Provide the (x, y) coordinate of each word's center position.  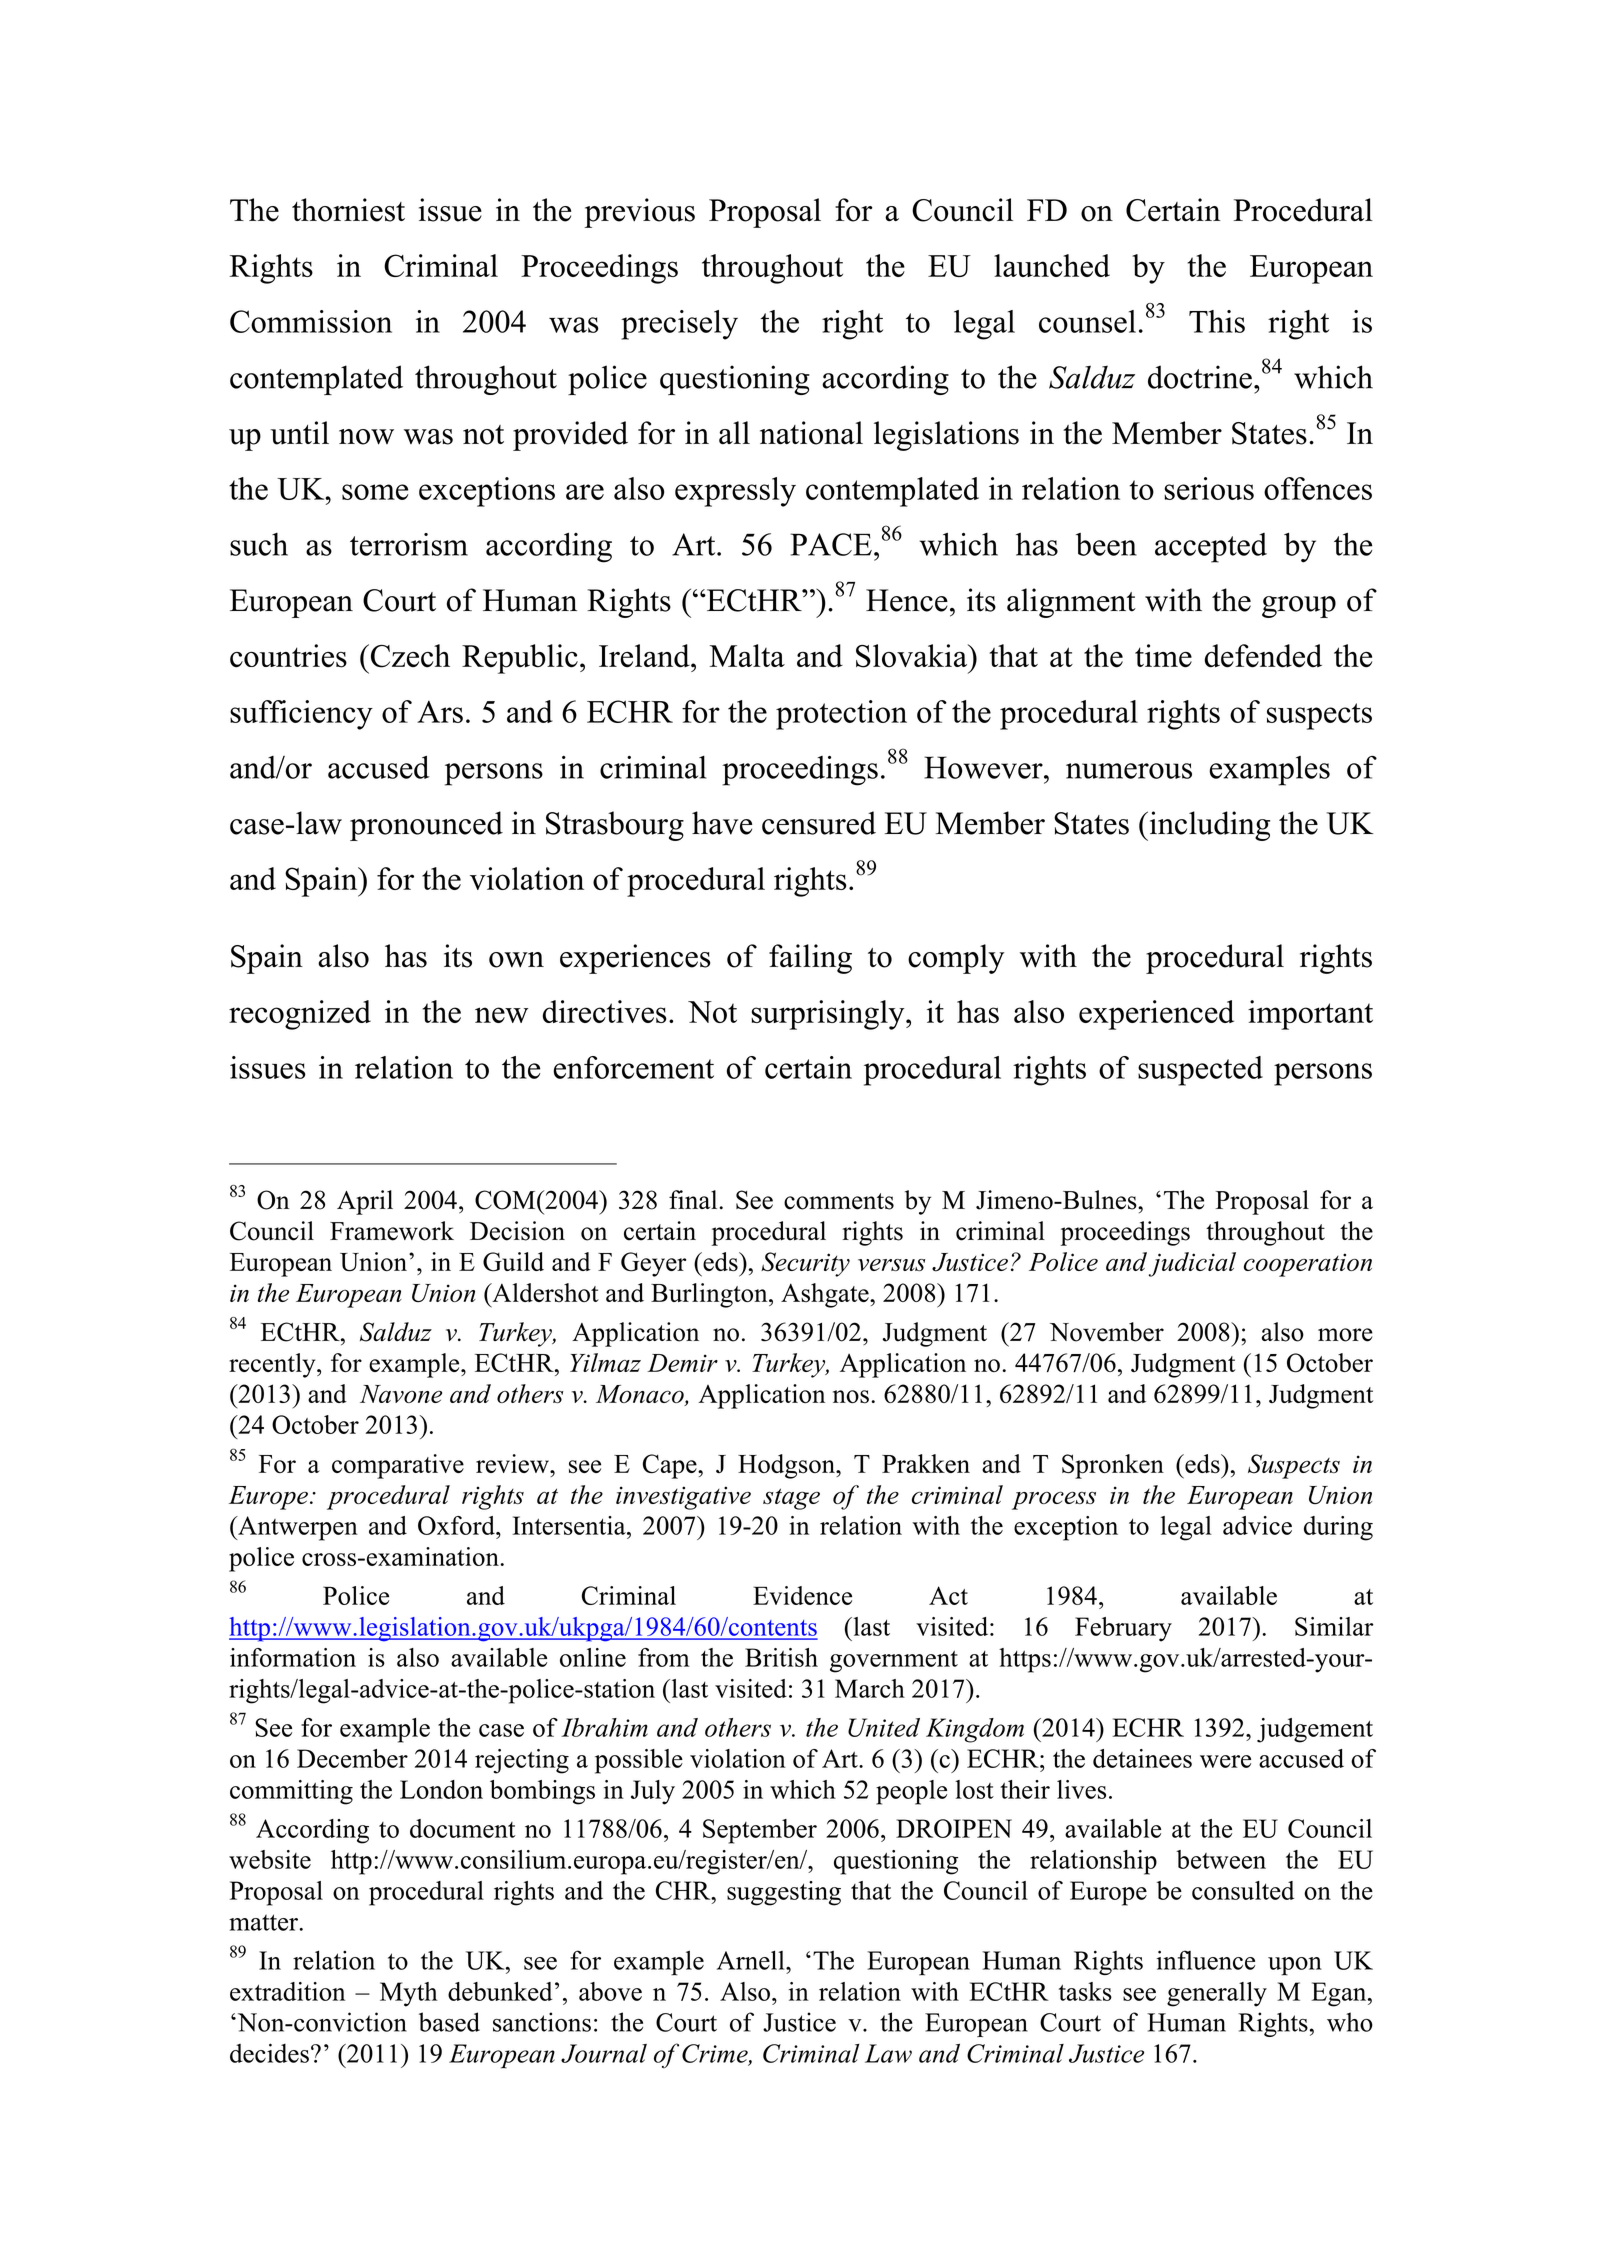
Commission (311, 321)
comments (839, 1201)
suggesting (784, 1893)
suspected (1200, 1071)
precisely (679, 325)
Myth (409, 1994)
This (1217, 321)
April (365, 1202)
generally (1217, 1994)
